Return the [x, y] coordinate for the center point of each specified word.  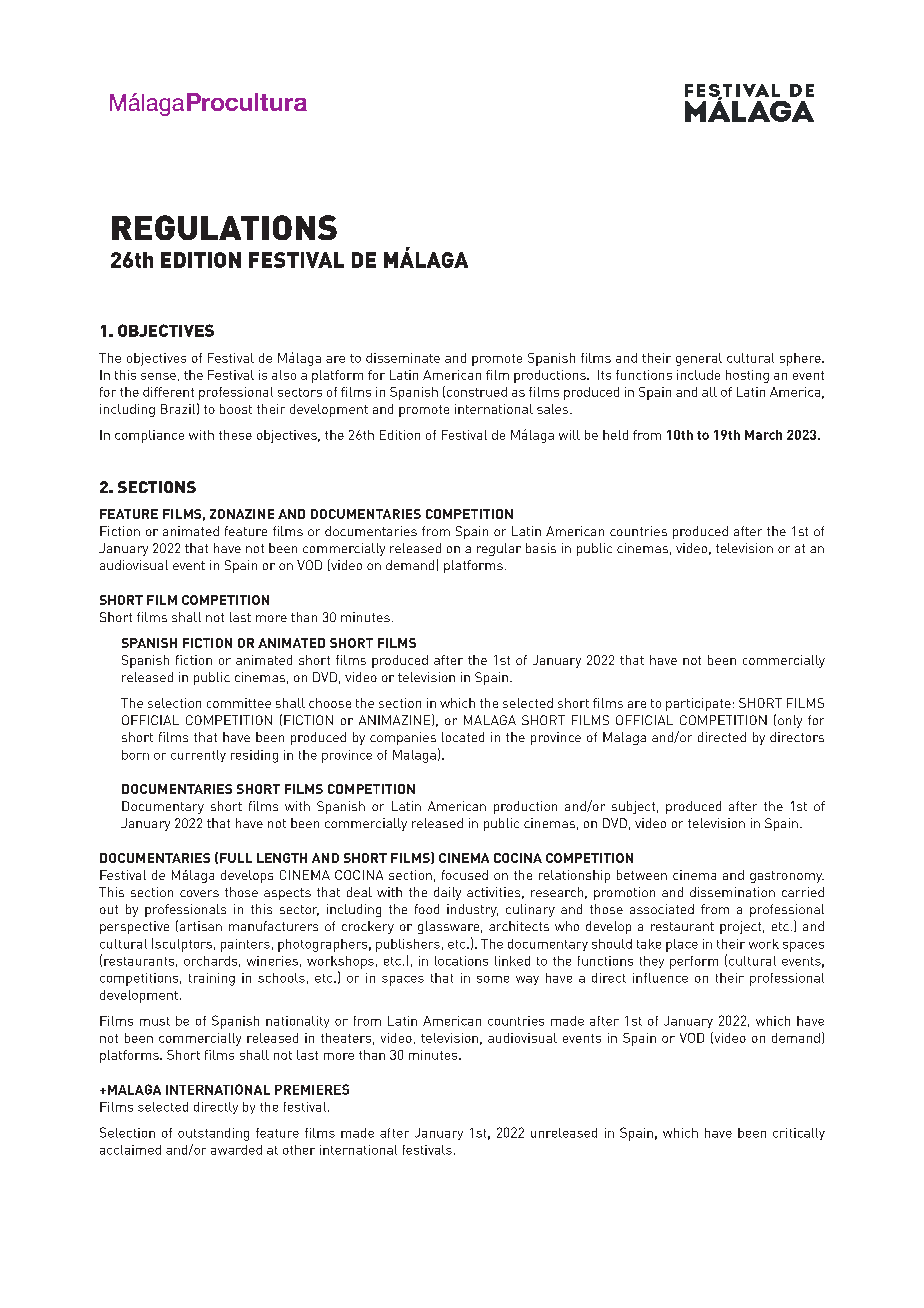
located [463, 737]
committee [239, 703]
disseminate [403, 358]
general [699, 359]
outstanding [213, 1134]
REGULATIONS [224, 227]
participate [698, 704]
